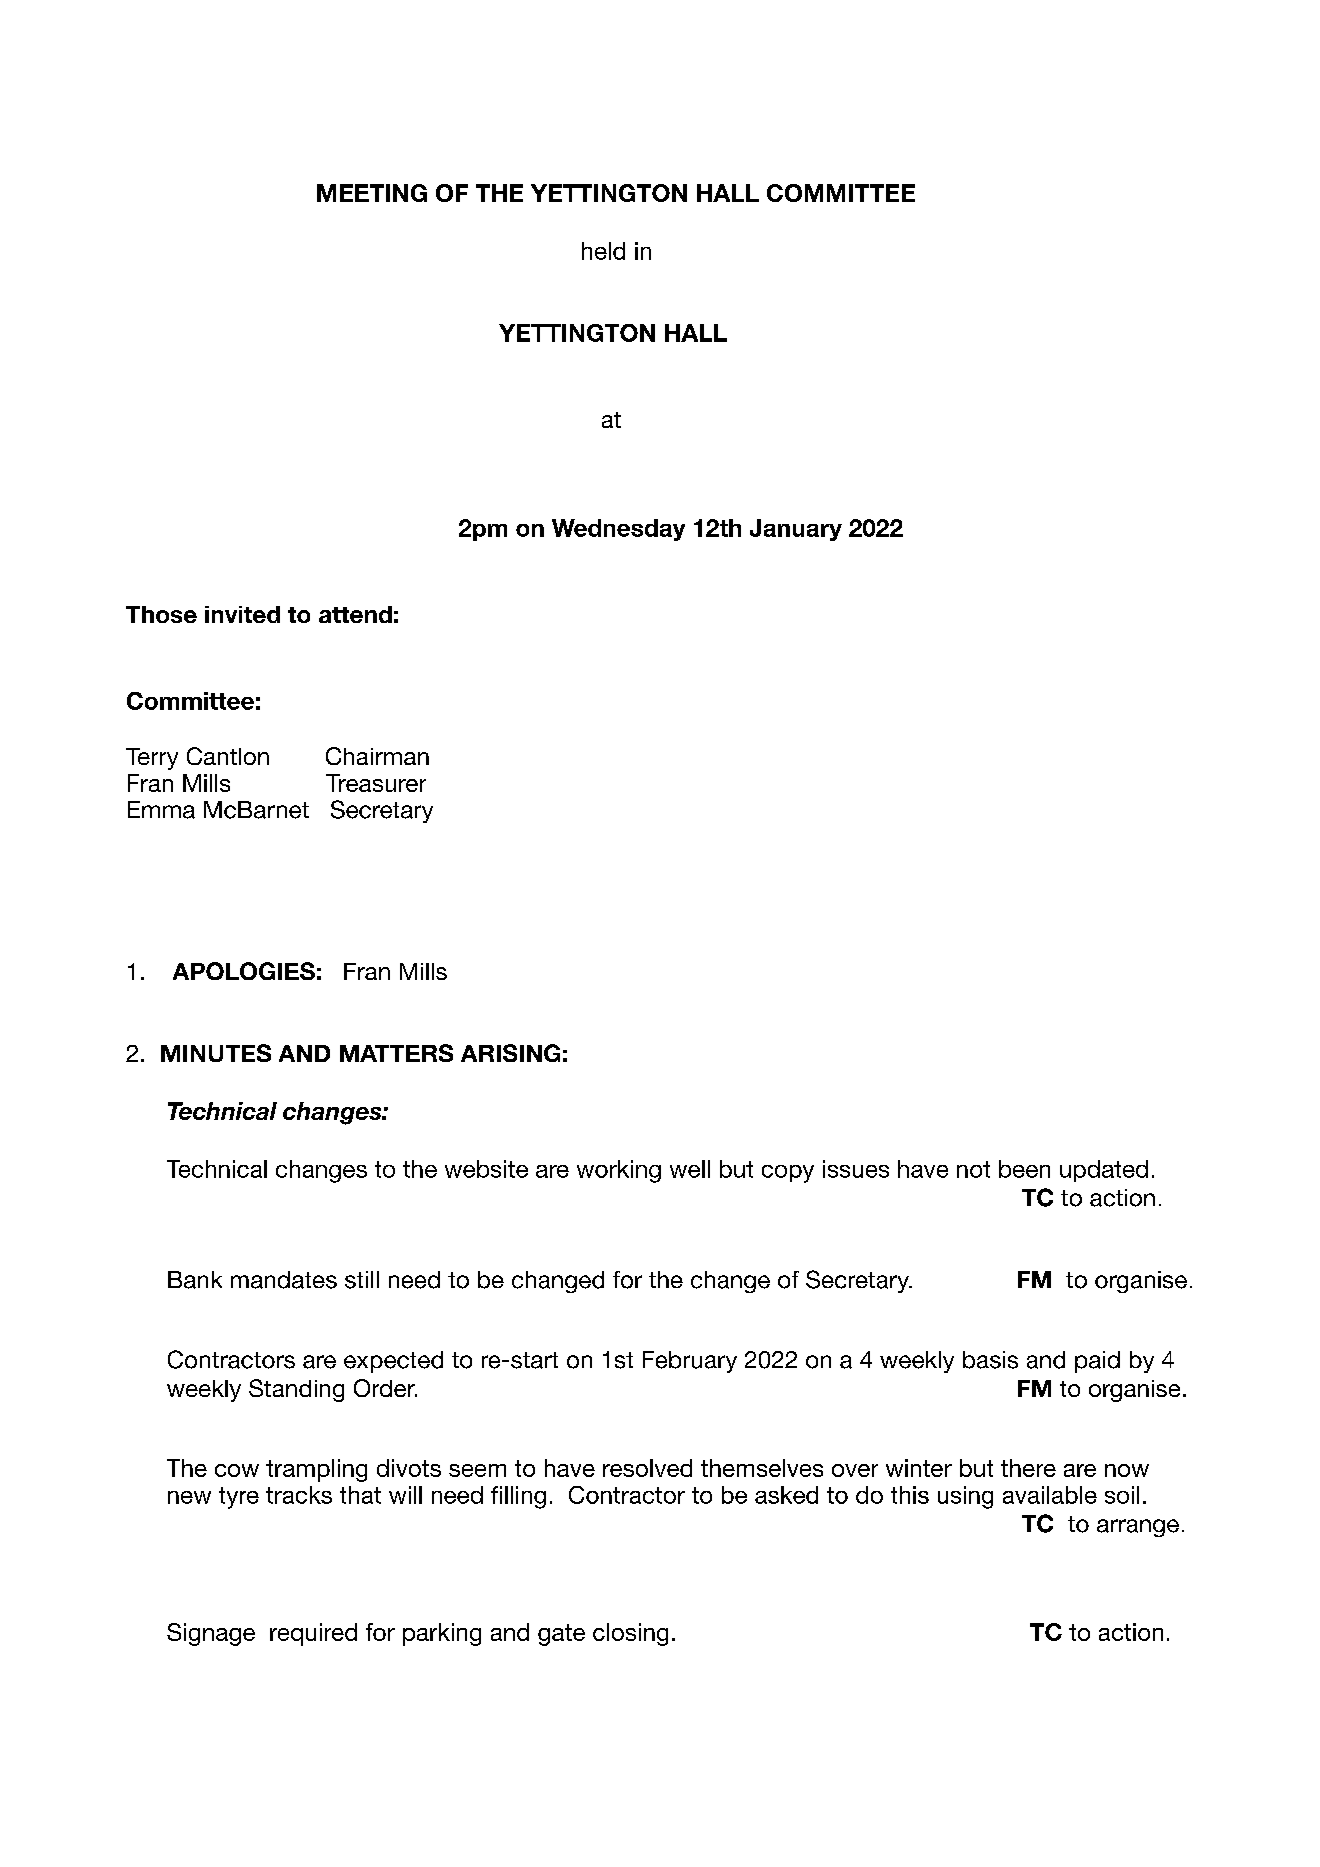  What do you see at coordinates (284, 1280) in the screenshot?
I see `mandates` at bounding box center [284, 1280].
